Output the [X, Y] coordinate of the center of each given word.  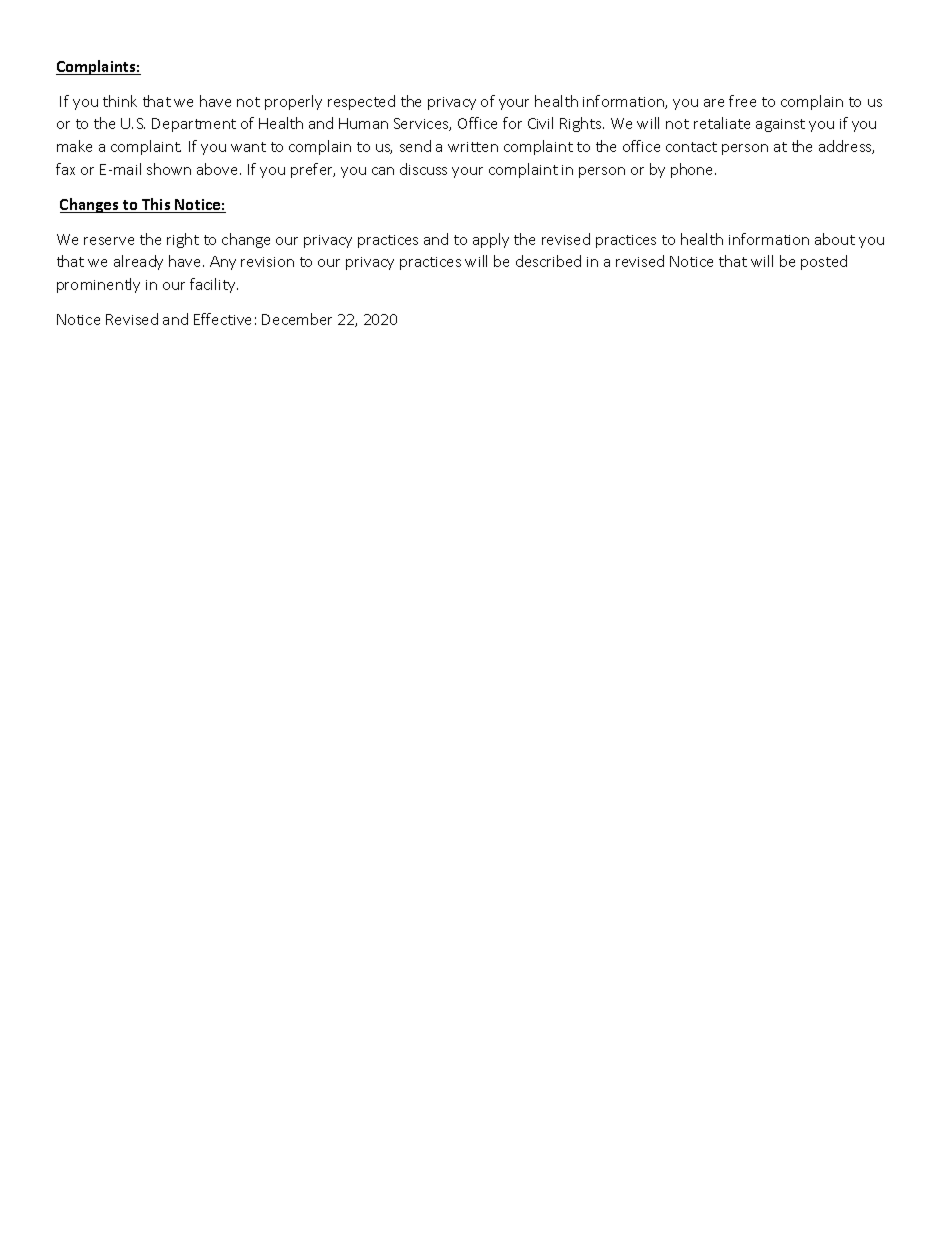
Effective [222, 319]
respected [361, 102]
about [835, 239]
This [156, 205]
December [297, 319]
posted [824, 262]
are [714, 103]
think [120, 101]
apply [491, 240]
